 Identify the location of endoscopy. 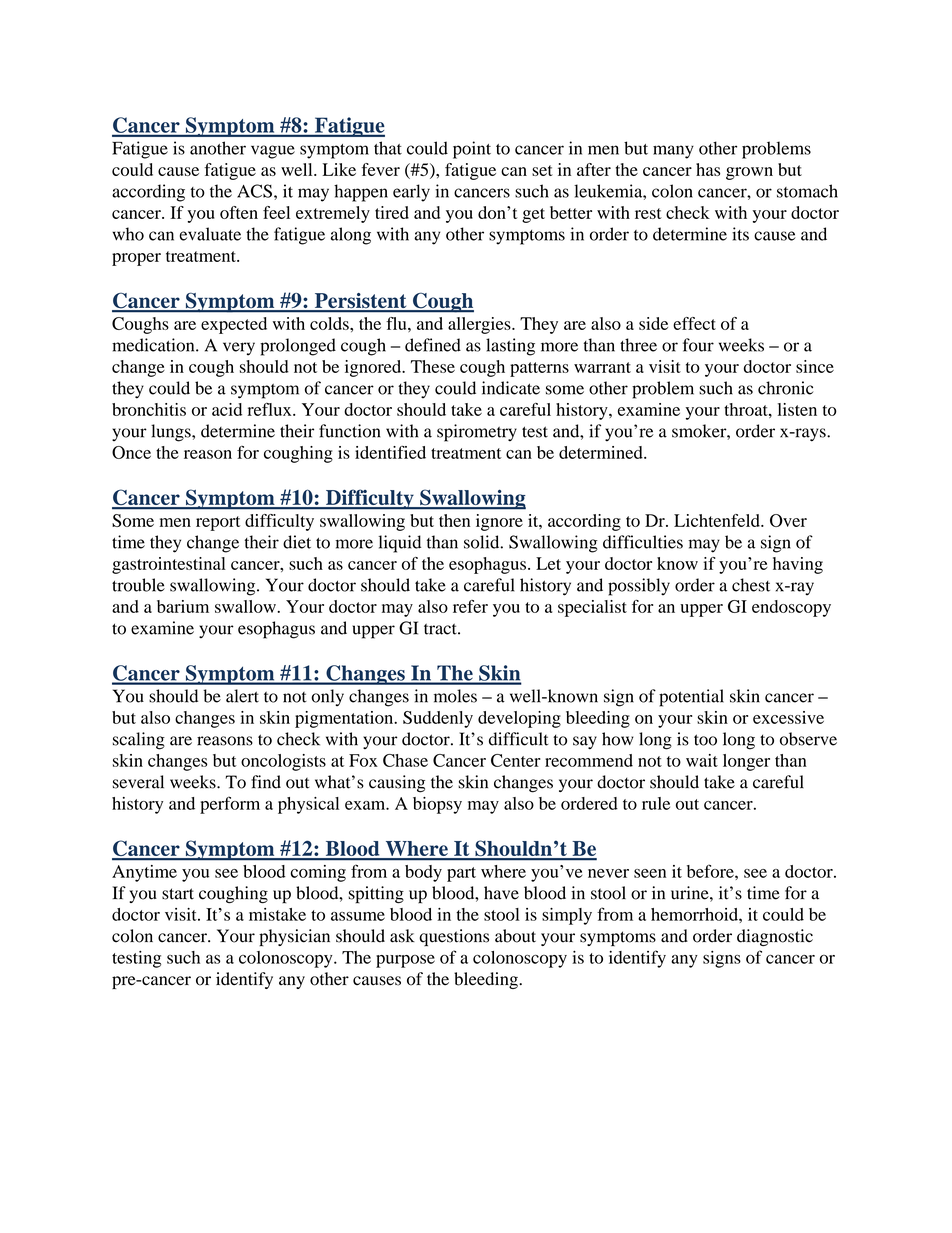
(791, 608).
